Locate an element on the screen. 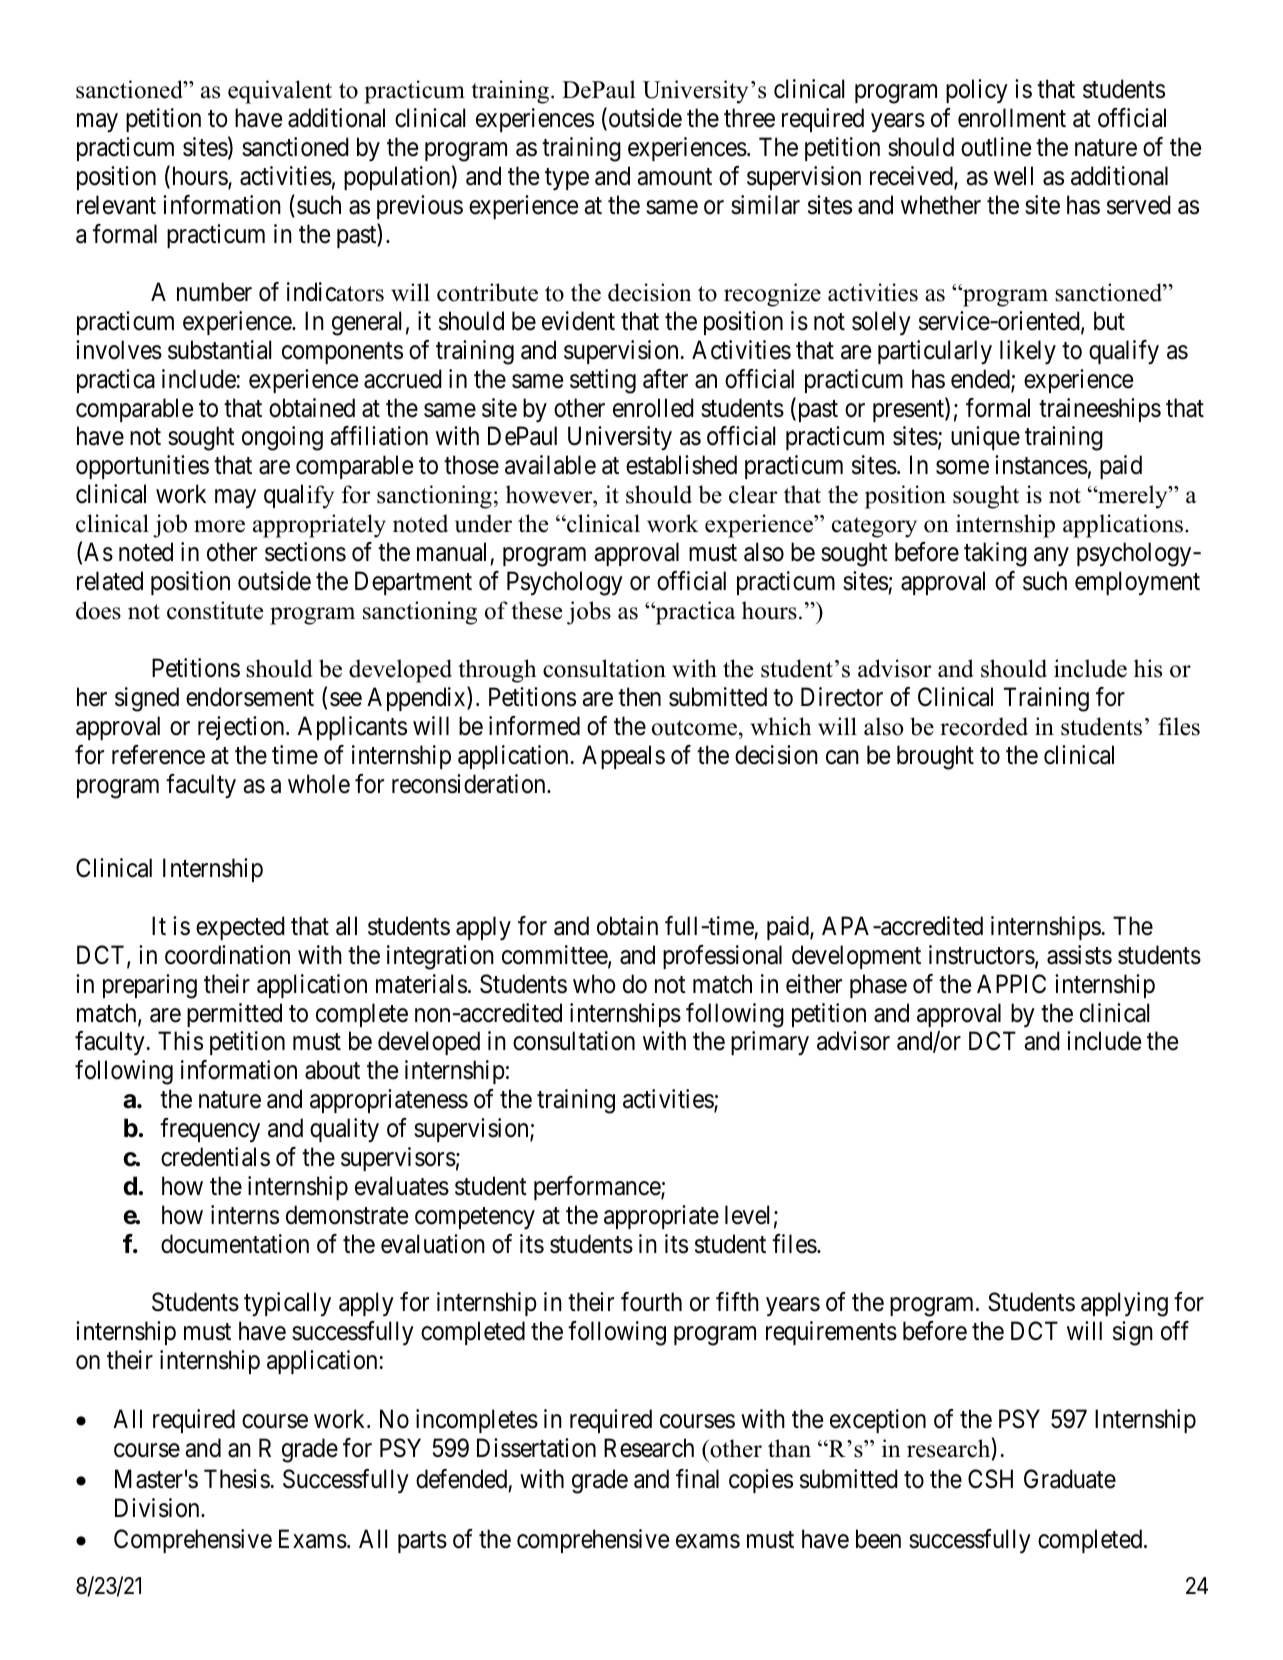  amount is located at coordinates (674, 177).
